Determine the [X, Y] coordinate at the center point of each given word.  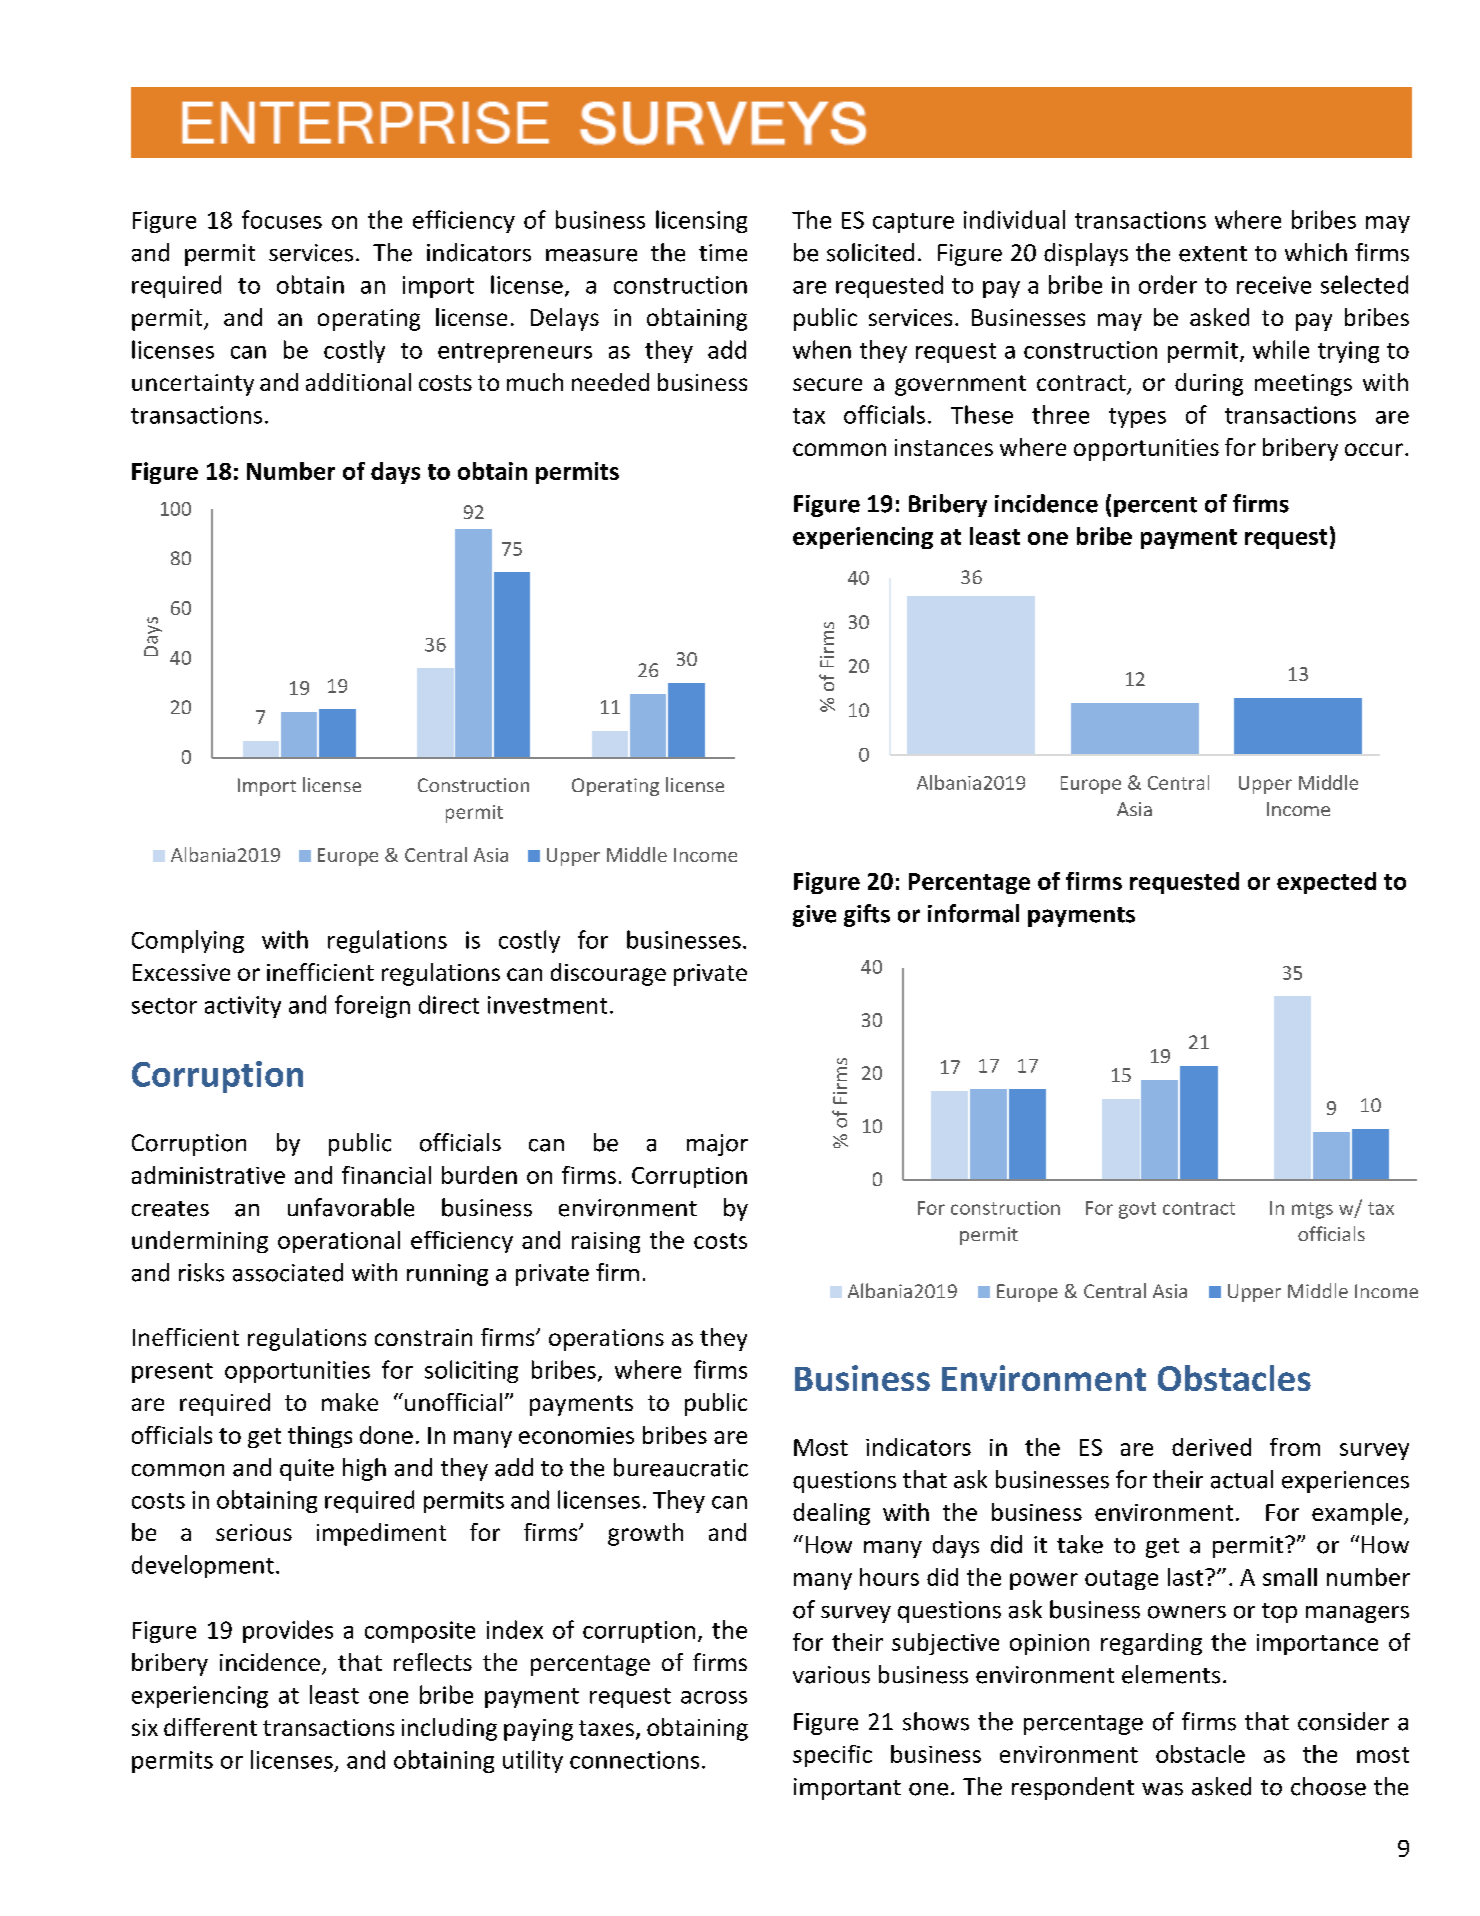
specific [832, 1756]
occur [1374, 449]
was [1162, 1789]
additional [358, 382]
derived [1211, 1447]
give [814, 916]
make [350, 1402]
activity [243, 1007]
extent [1213, 254]
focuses [282, 219]
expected [1326, 883]
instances [944, 447]
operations [606, 1340]
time [723, 253]
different [210, 1727]
